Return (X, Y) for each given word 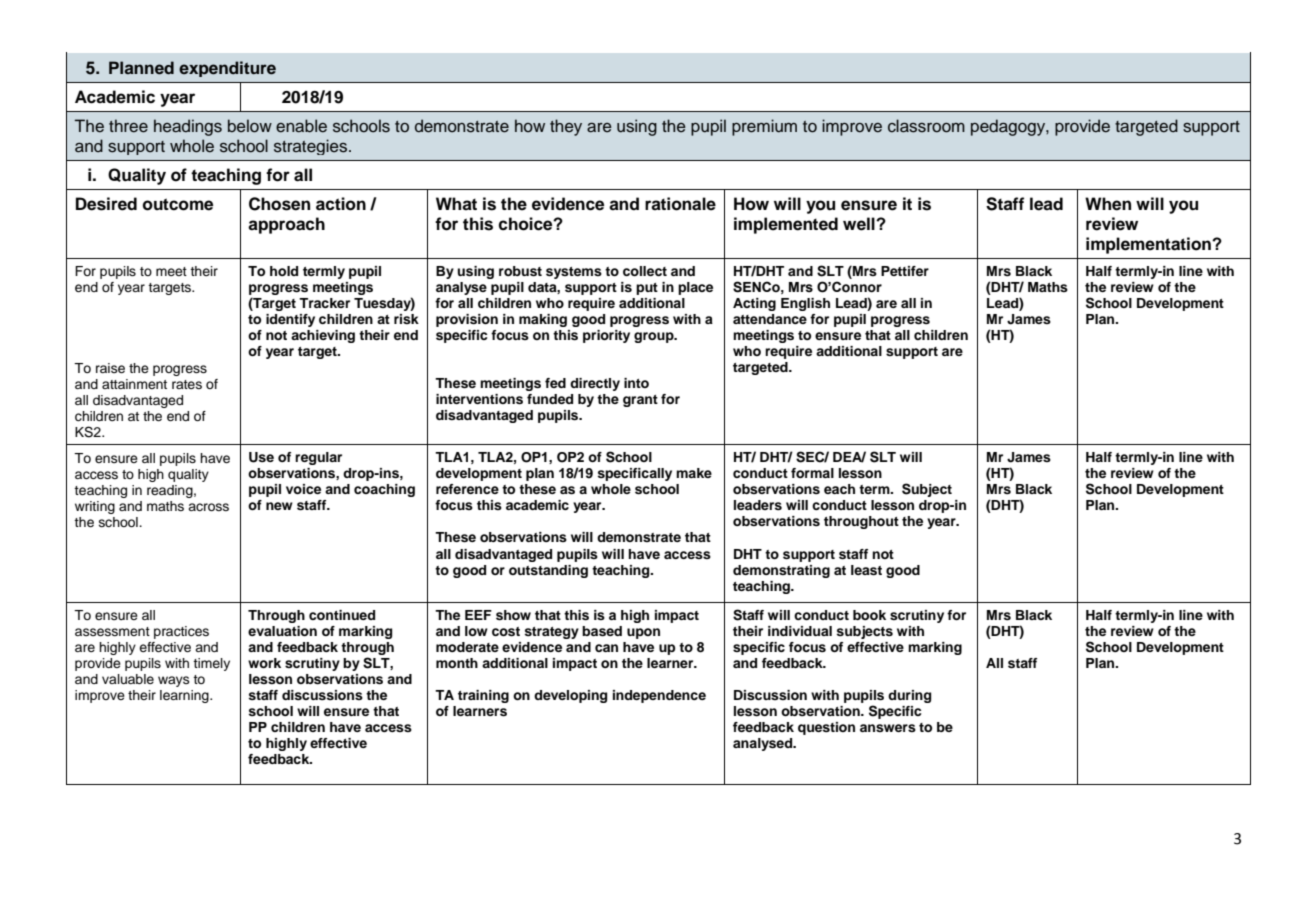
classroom (926, 126)
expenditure (227, 69)
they (566, 127)
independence (659, 696)
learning (185, 696)
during (909, 696)
